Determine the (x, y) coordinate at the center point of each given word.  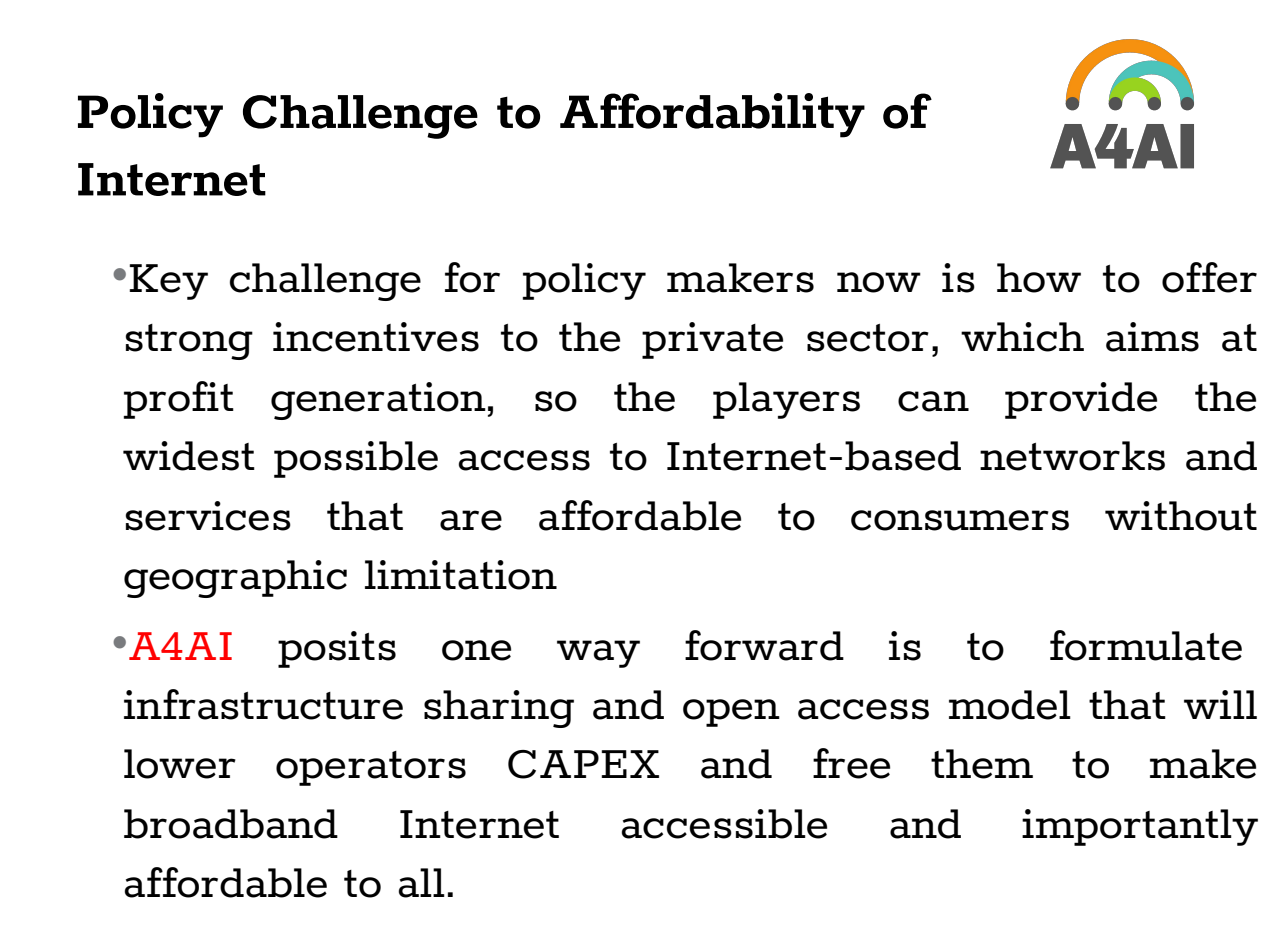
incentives (376, 337)
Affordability (712, 115)
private (712, 340)
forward (764, 645)
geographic (235, 579)
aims (1152, 337)
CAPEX (583, 764)
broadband (231, 824)
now (879, 282)
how (1039, 278)
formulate (1146, 645)
